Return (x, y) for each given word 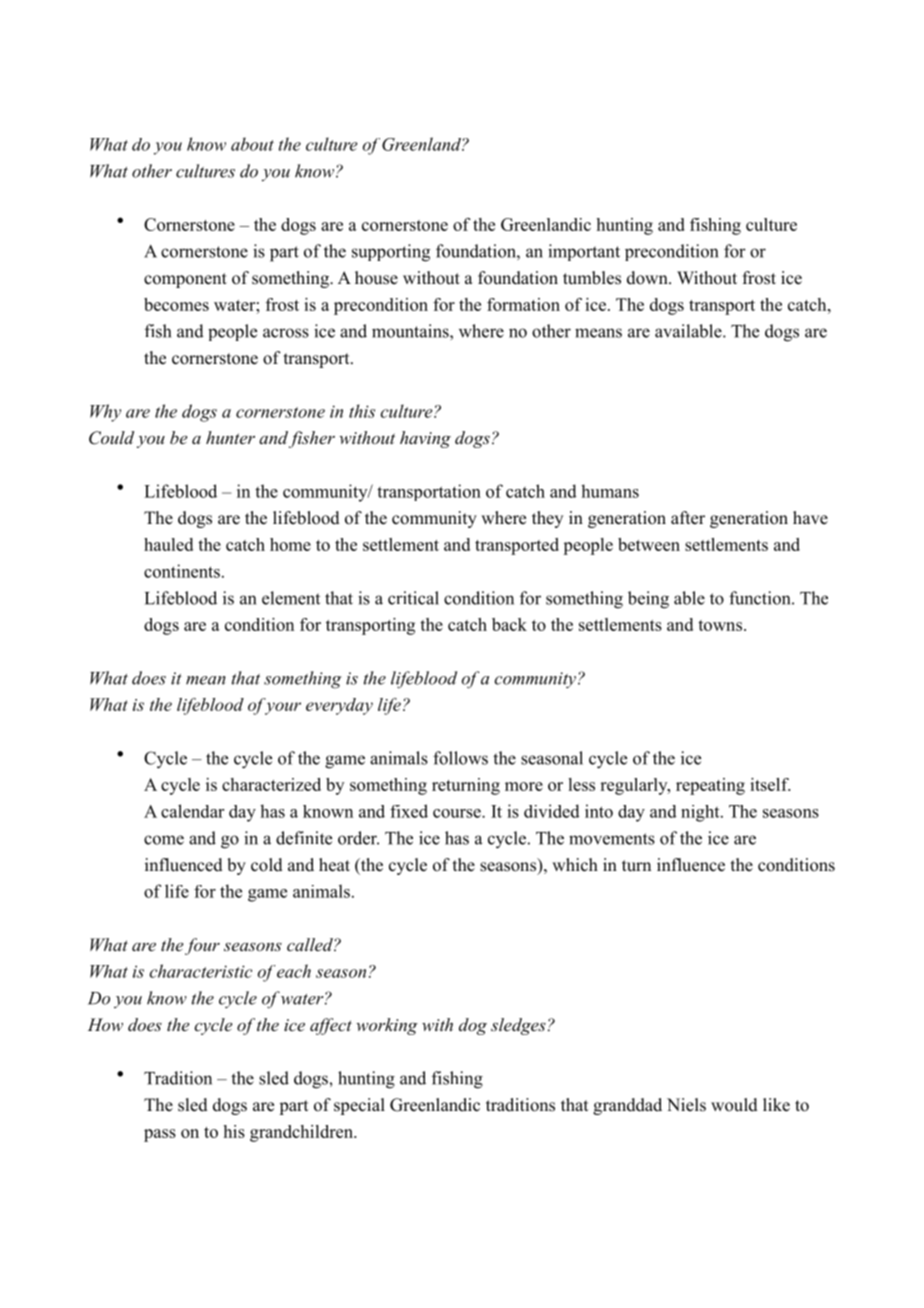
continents (182, 571)
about (252, 144)
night (701, 813)
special (359, 1106)
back (509, 624)
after (688, 518)
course (458, 813)
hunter (230, 437)
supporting (391, 253)
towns (720, 625)
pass (160, 1135)
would (734, 1105)
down (648, 278)
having (425, 439)
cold (267, 865)
